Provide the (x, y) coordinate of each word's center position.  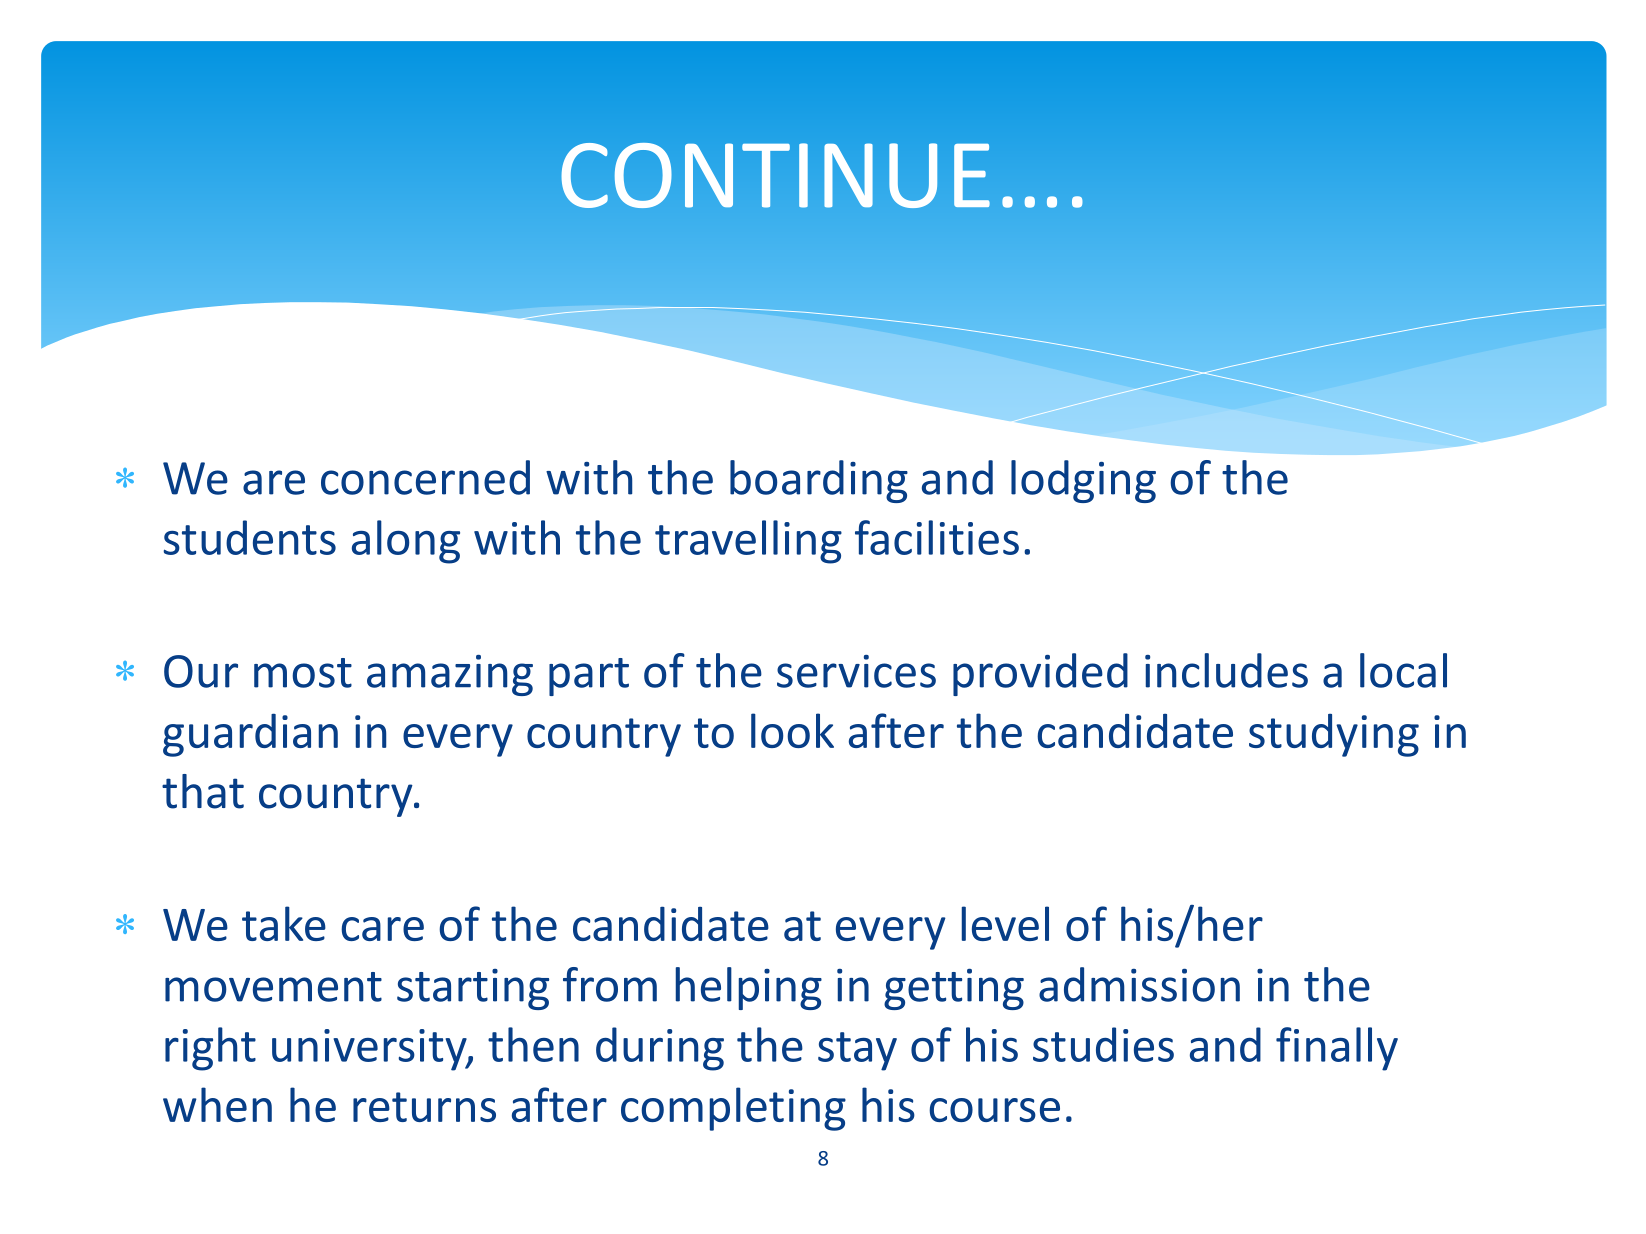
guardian (250, 735)
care (382, 929)
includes (1226, 670)
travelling (748, 542)
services (856, 671)
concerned (425, 477)
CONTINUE (775, 175)
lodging (1083, 481)
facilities (937, 537)
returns (424, 1107)
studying (1334, 735)
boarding (819, 481)
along (406, 542)
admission (1139, 984)
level (1005, 923)
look (792, 730)
